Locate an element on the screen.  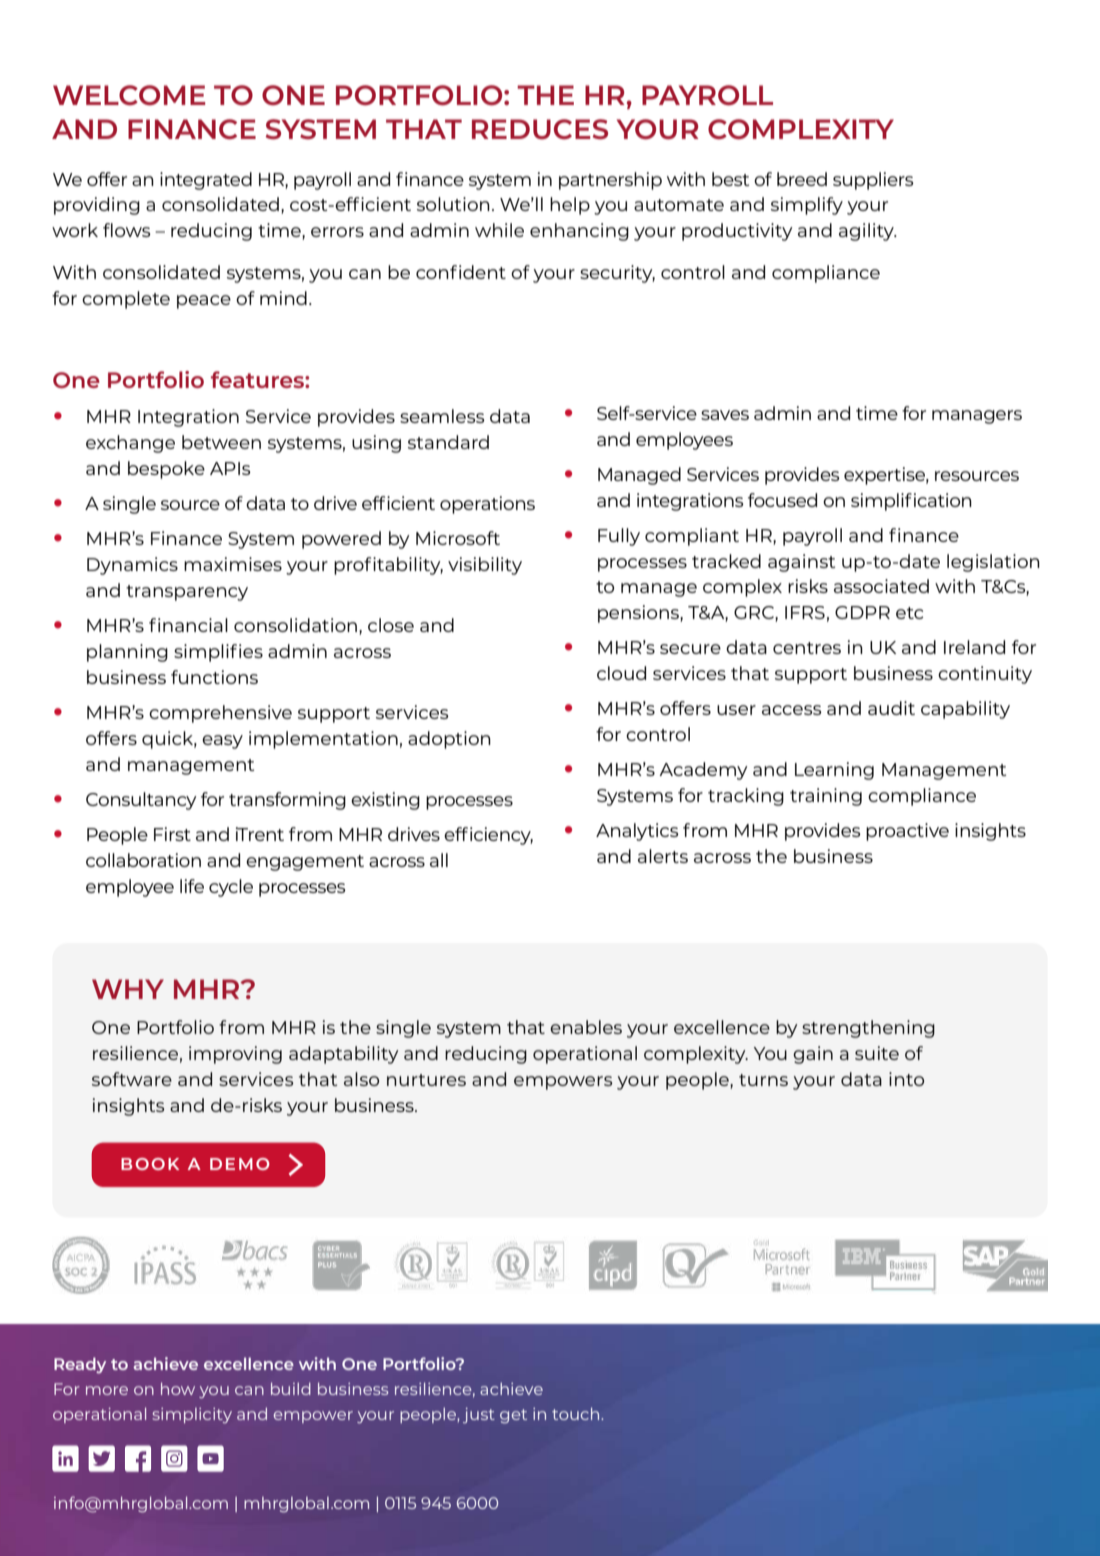
saves is located at coordinates (725, 415).
